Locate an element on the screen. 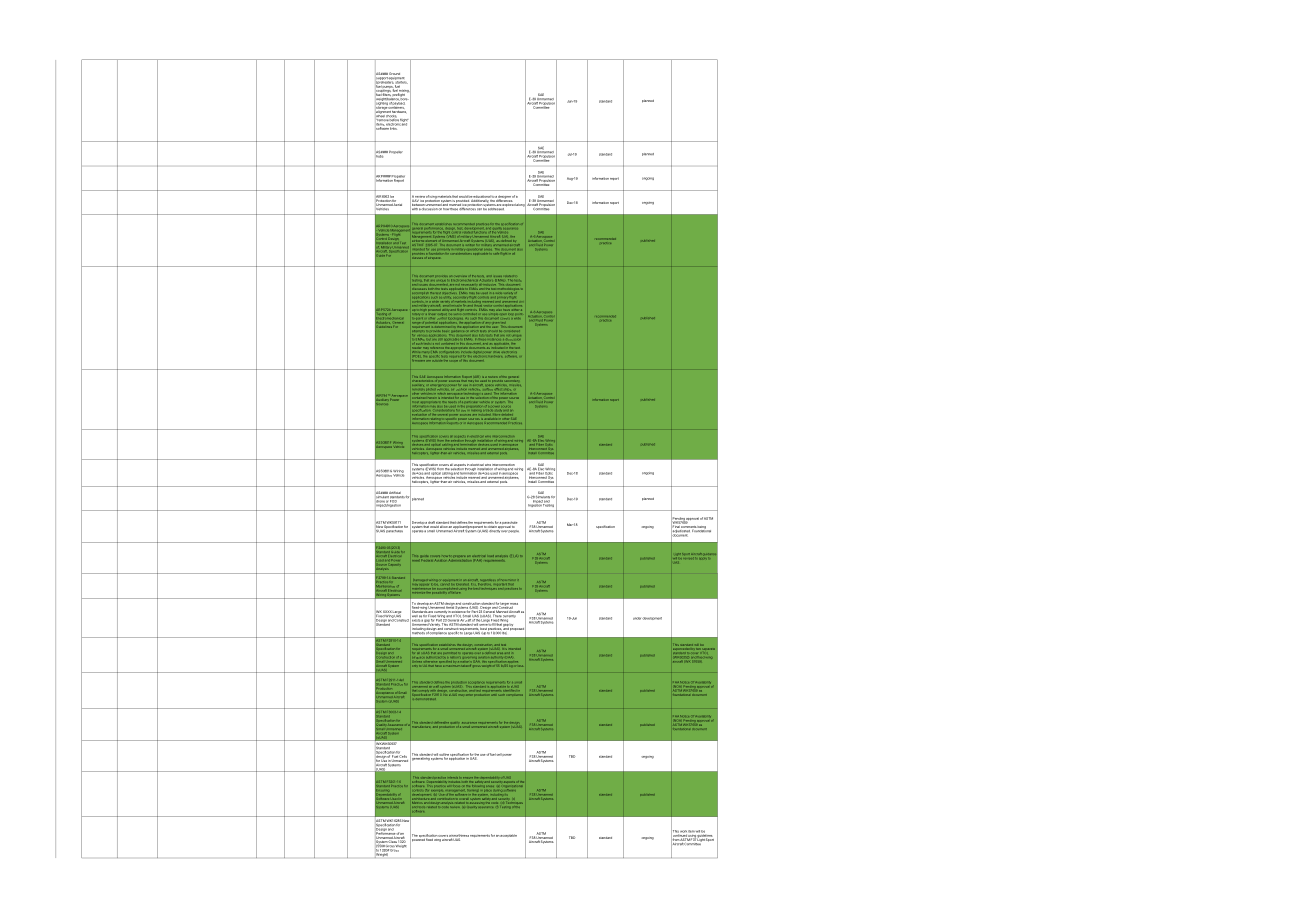  under is located at coordinates (638, 618).
